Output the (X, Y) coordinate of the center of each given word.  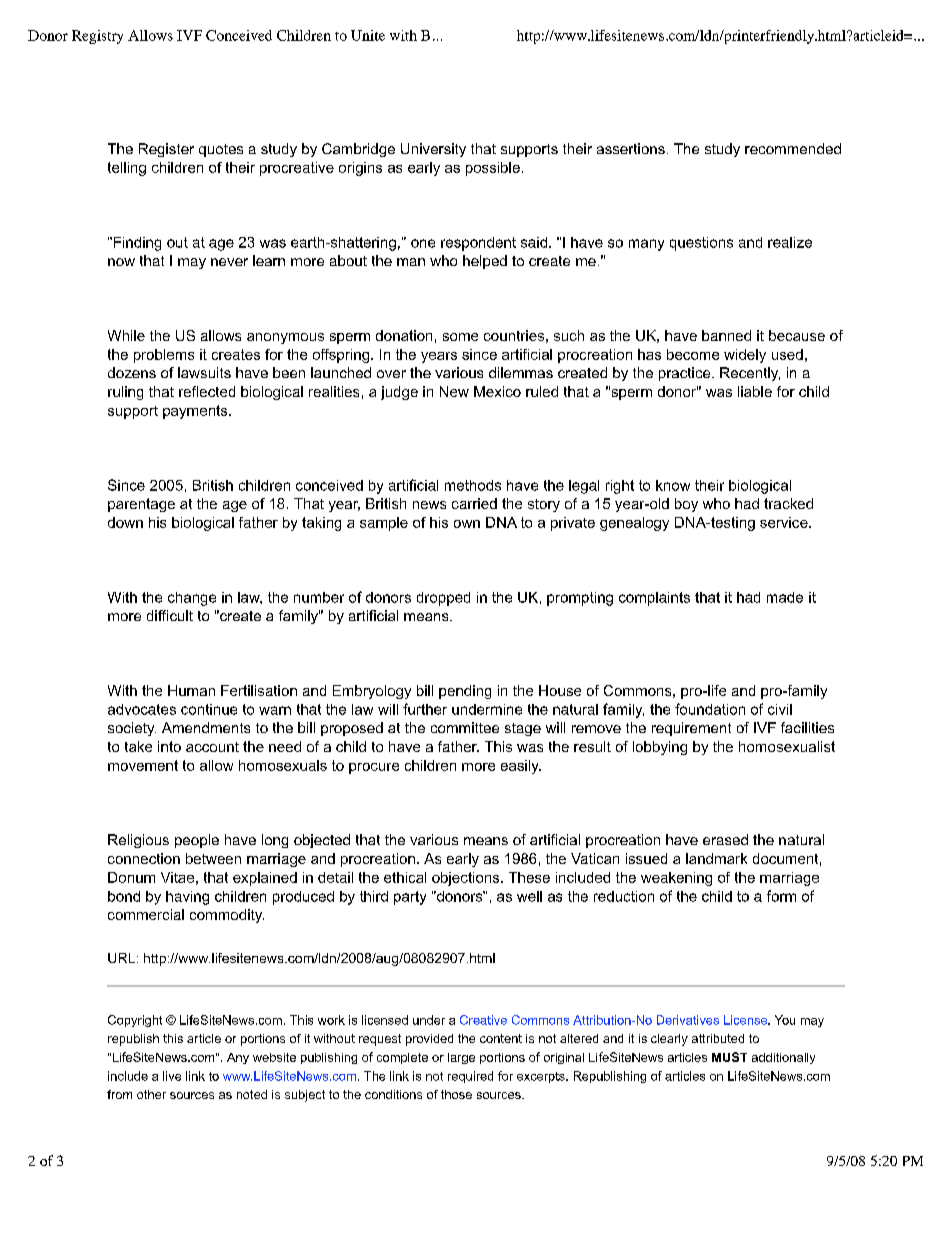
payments (196, 412)
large (461, 1058)
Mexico (497, 391)
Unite (368, 35)
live (172, 1076)
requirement (691, 729)
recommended (793, 148)
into (169, 746)
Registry (97, 37)
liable (755, 391)
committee (465, 727)
